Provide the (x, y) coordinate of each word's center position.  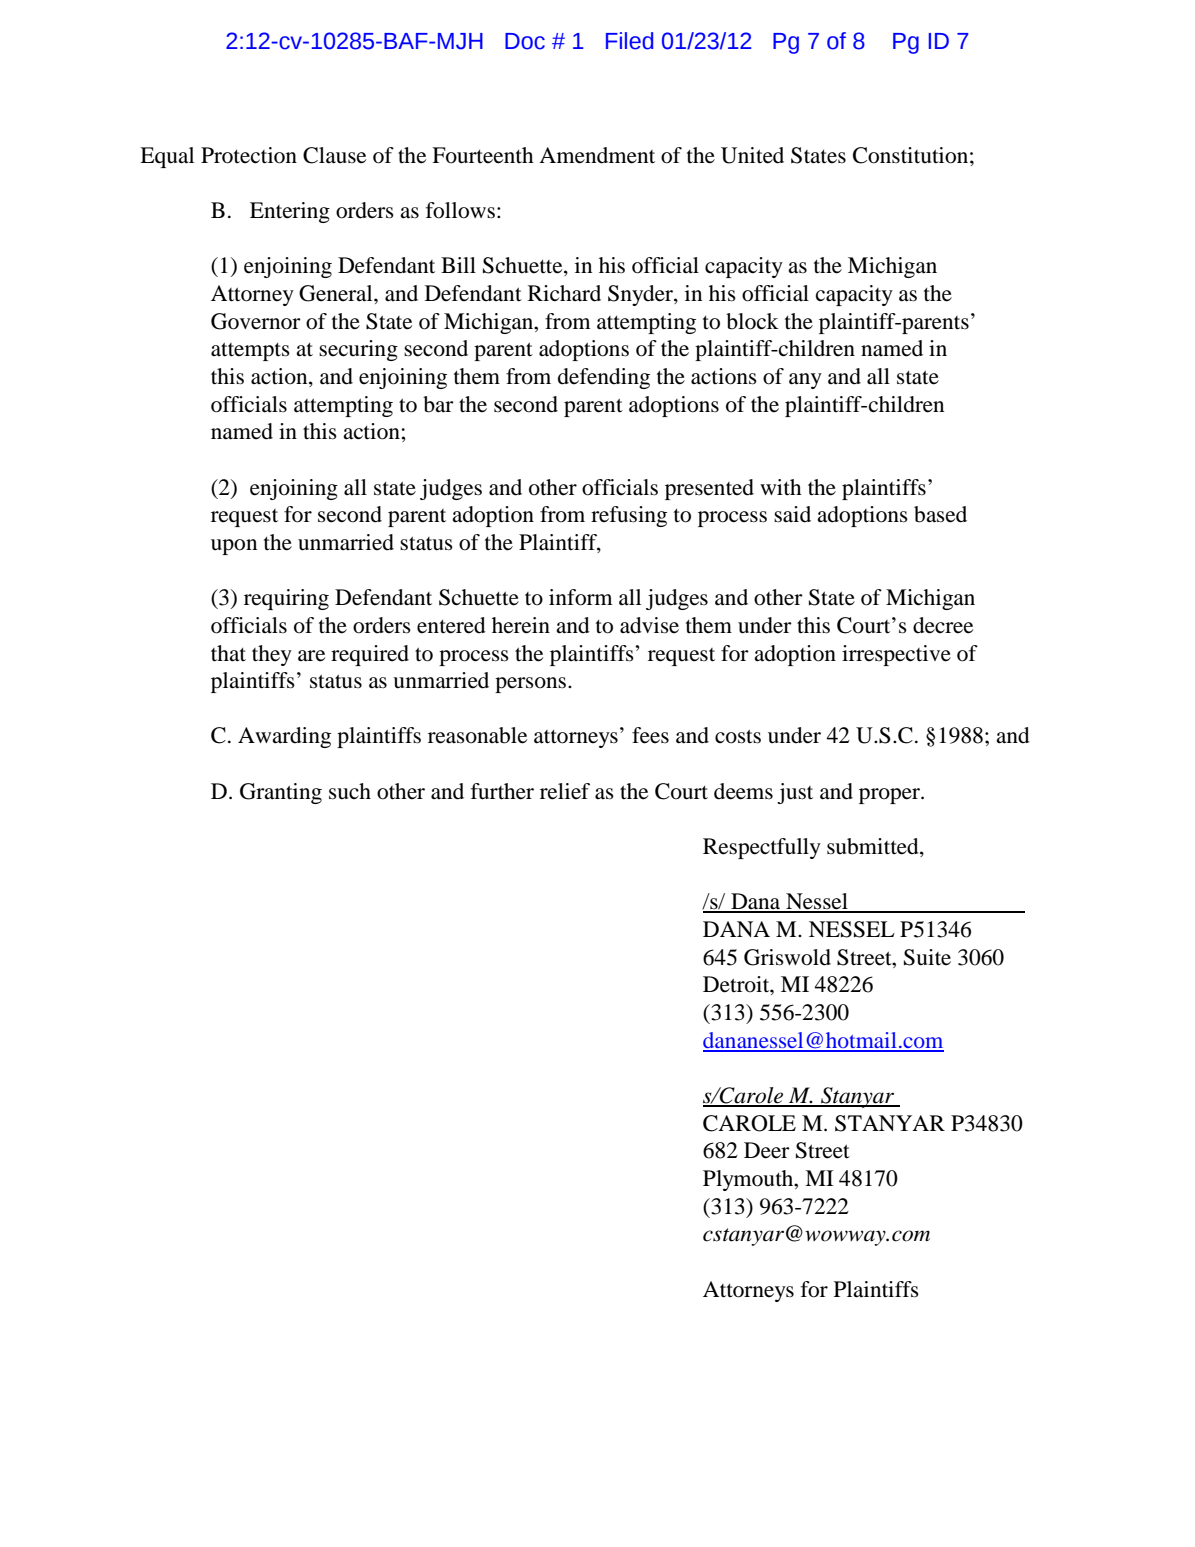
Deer (767, 1150)
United (752, 155)
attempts (250, 351)
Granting (281, 793)
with (781, 487)
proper (890, 796)
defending (604, 378)
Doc (525, 41)
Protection (249, 155)
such (350, 791)
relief (565, 791)
